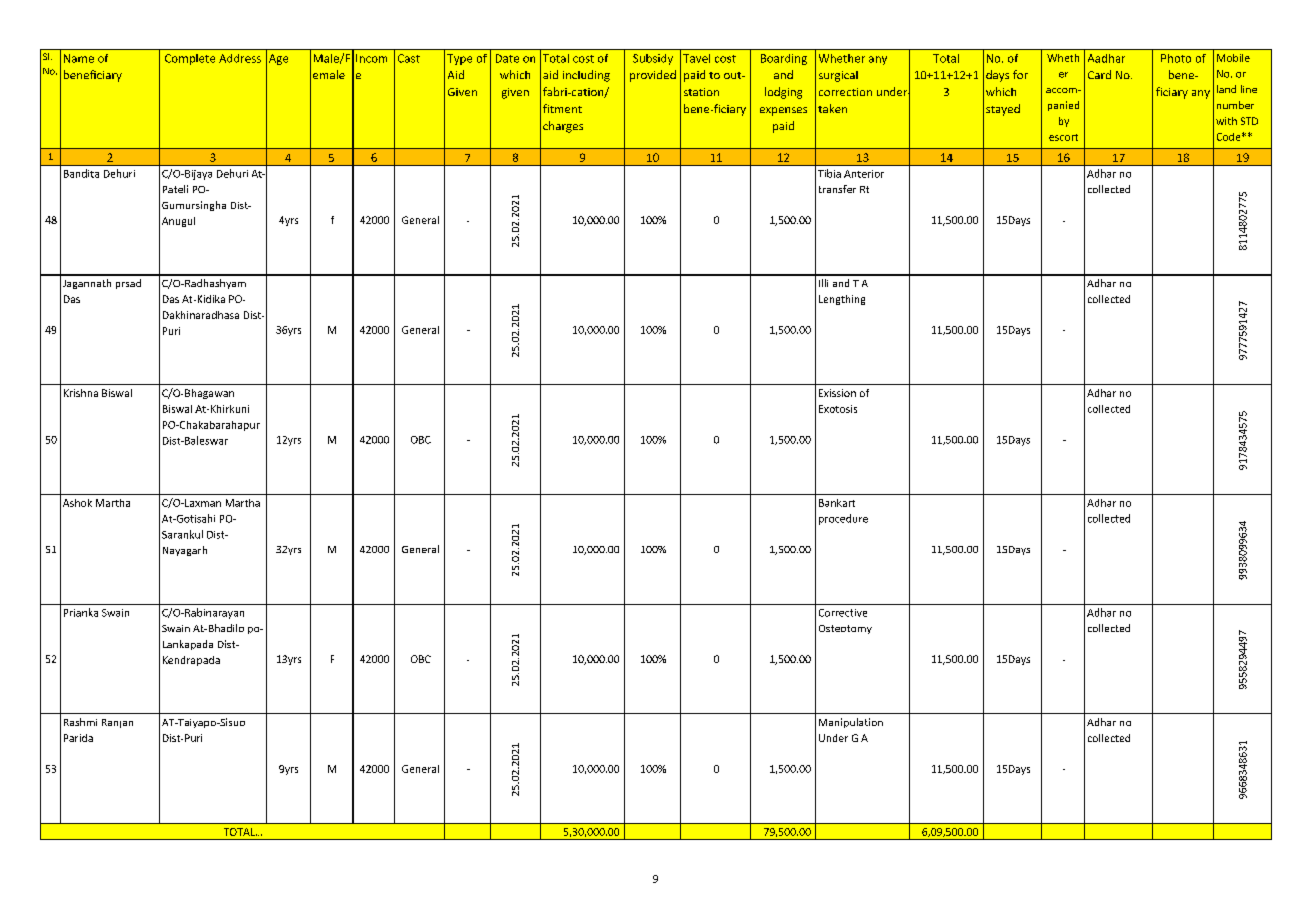 This page has width=1308, height=924. Describe the element at coordinates (837, 503) in the page. I see `Bankart` at that location.
